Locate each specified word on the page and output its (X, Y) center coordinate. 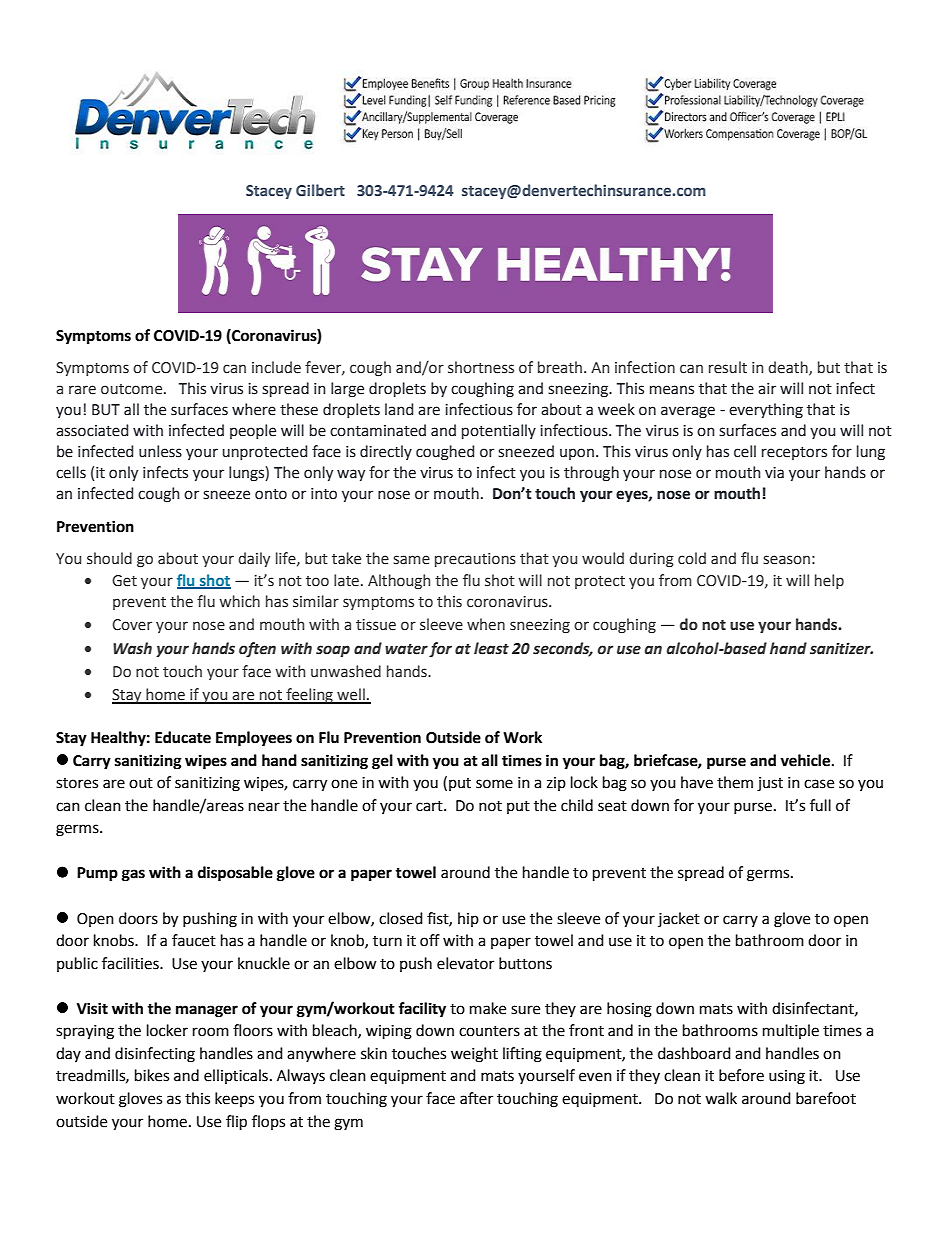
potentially (499, 431)
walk (721, 1098)
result (728, 367)
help (829, 581)
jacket (679, 919)
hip (468, 919)
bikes (152, 1075)
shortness (481, 367)
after (476, 1098)
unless (160, 451)
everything (766, 411)
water (406, 649)
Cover (132, 625)
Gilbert (320, 190)
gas (133, 875)
